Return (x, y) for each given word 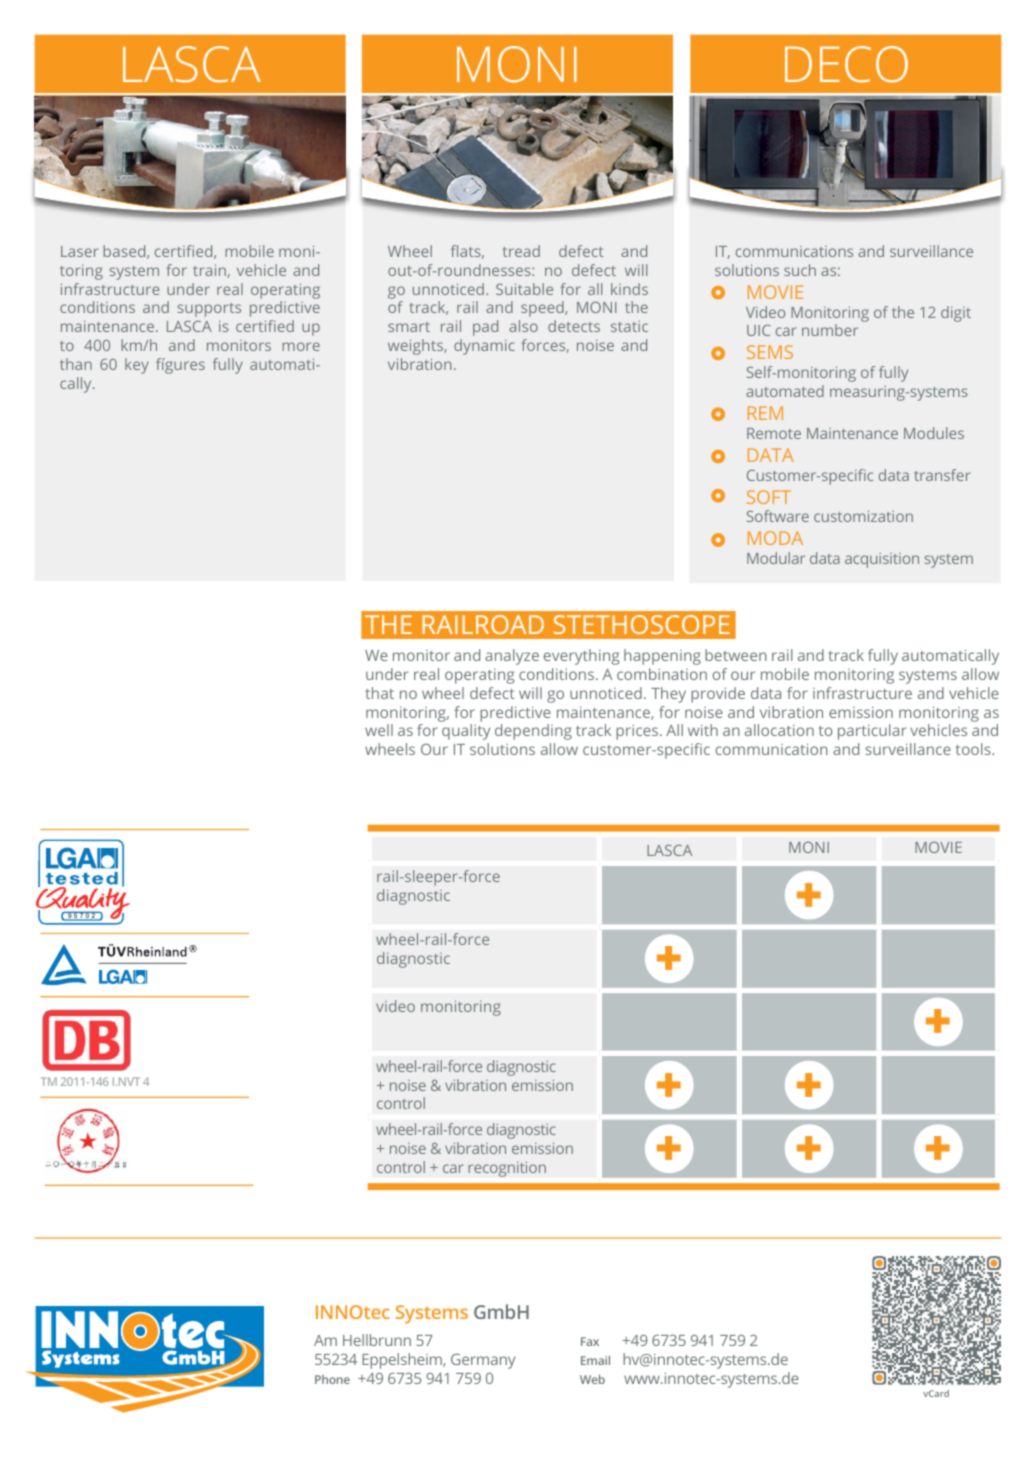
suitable (524, 289)
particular (872, 732)
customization (863, 516)
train (210, 271)
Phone (332, 1379)
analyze (512, 657)
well (379, 730)
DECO (846, 64)
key (137, 366)
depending (533, 732)
